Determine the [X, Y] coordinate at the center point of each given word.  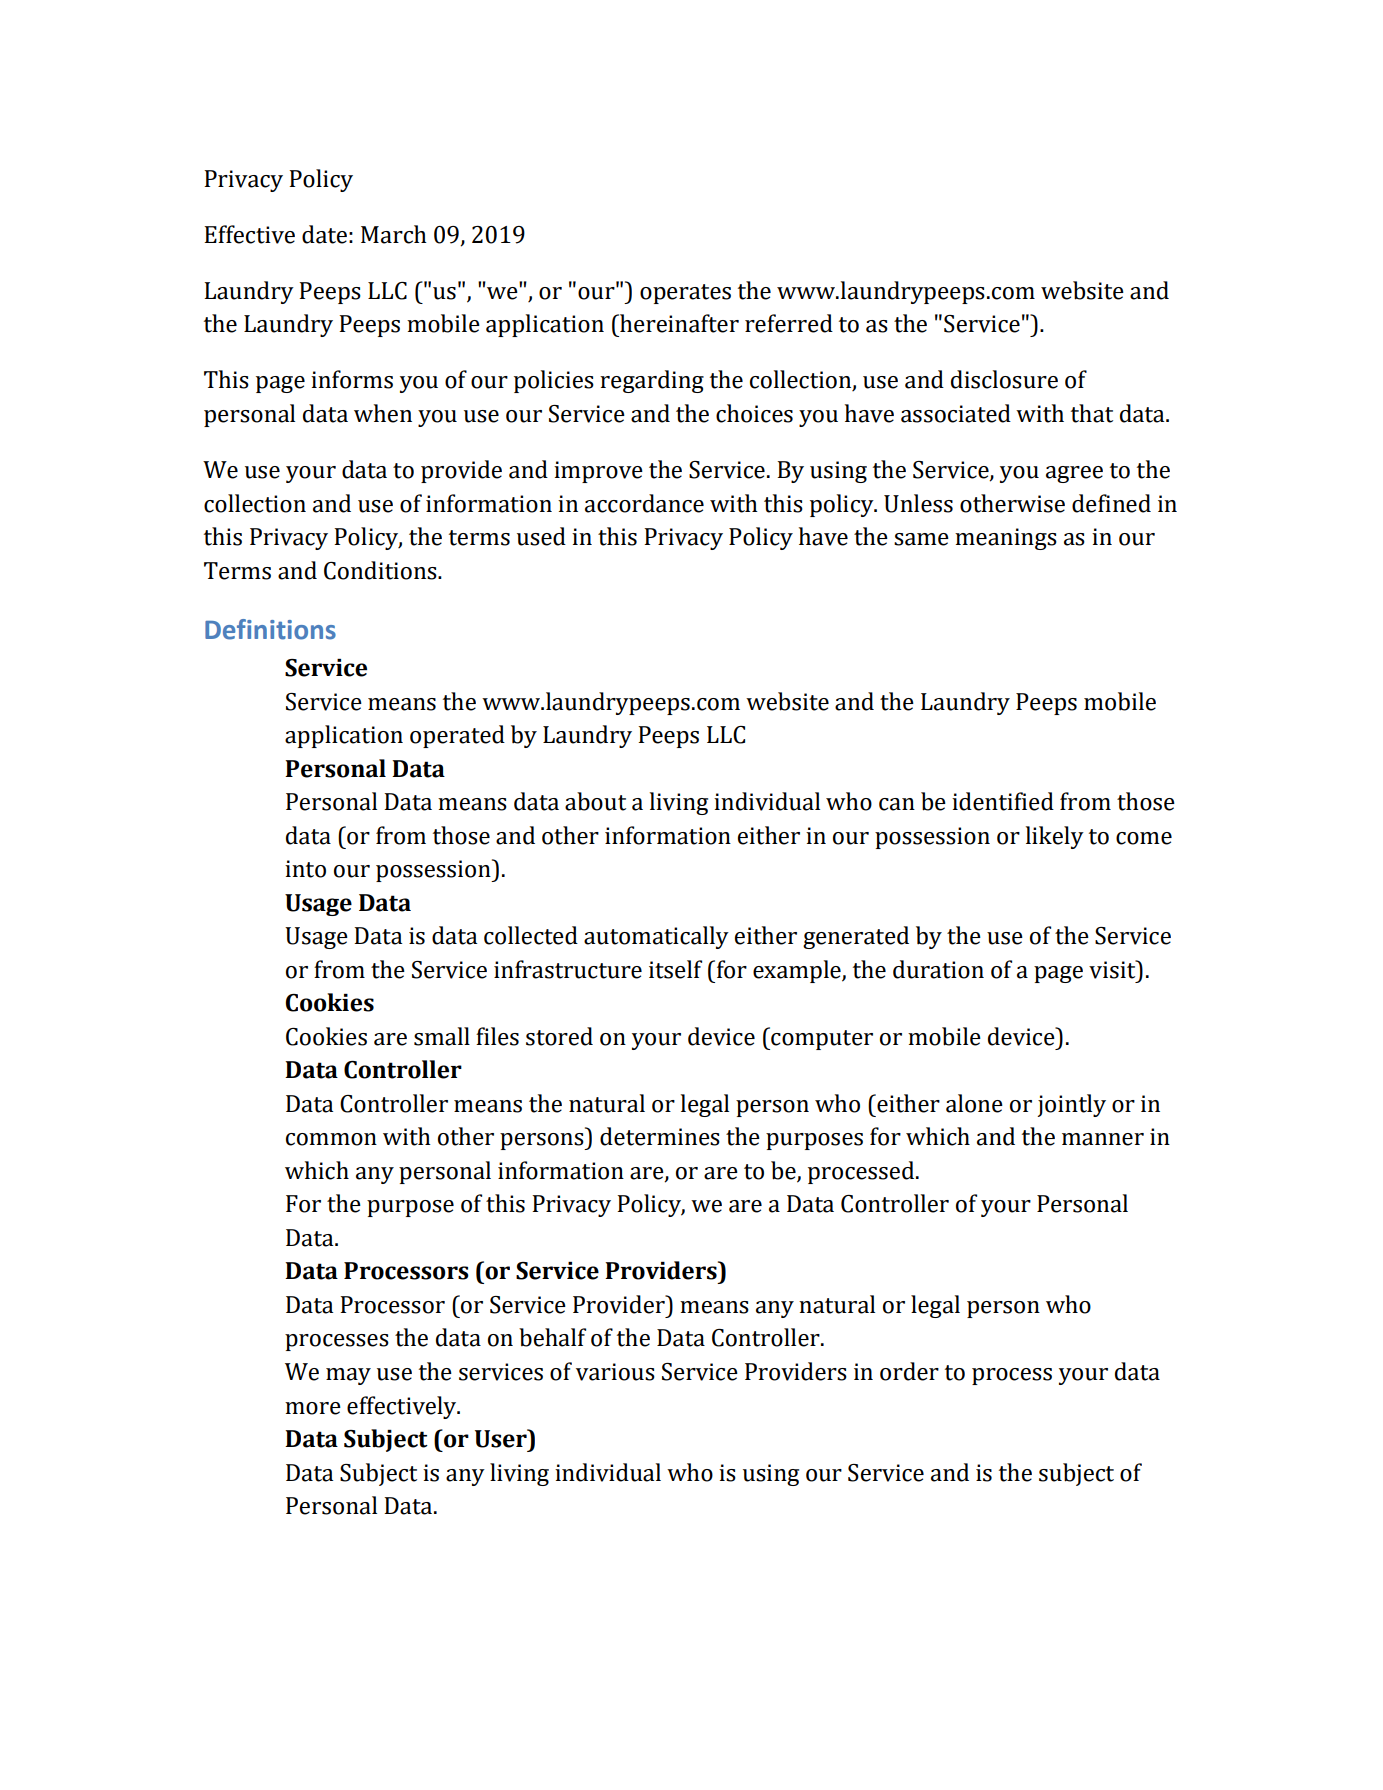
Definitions [270, 629]
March [394, 234]
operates [685, 294]
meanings [1006, 539]
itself [675, 969]
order [909, 1371]
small [442, 1036]
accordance [644, 503]
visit [1113, 969]
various [615, 1372]
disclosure [1004, 379]
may [348, 1376]
